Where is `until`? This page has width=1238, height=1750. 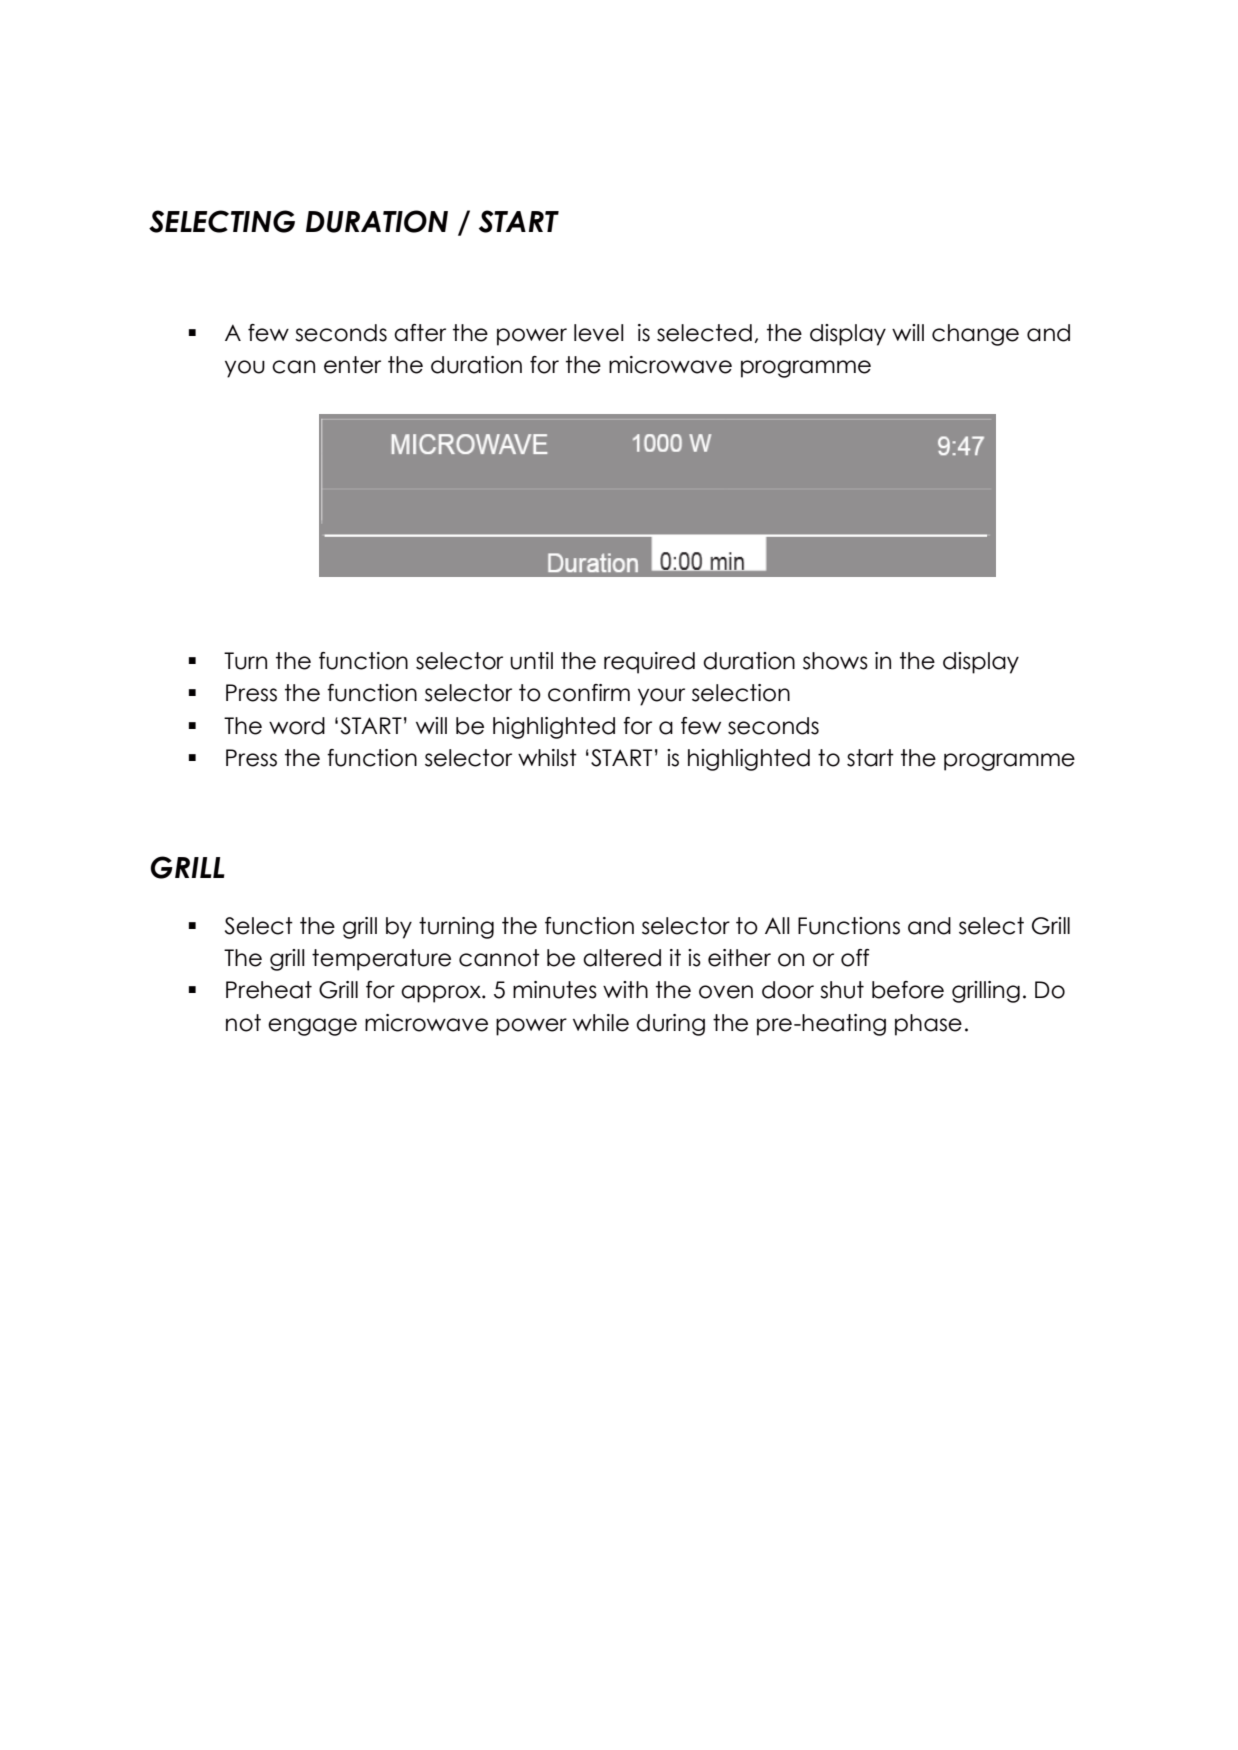
until is located at coordinates (531, 661).
